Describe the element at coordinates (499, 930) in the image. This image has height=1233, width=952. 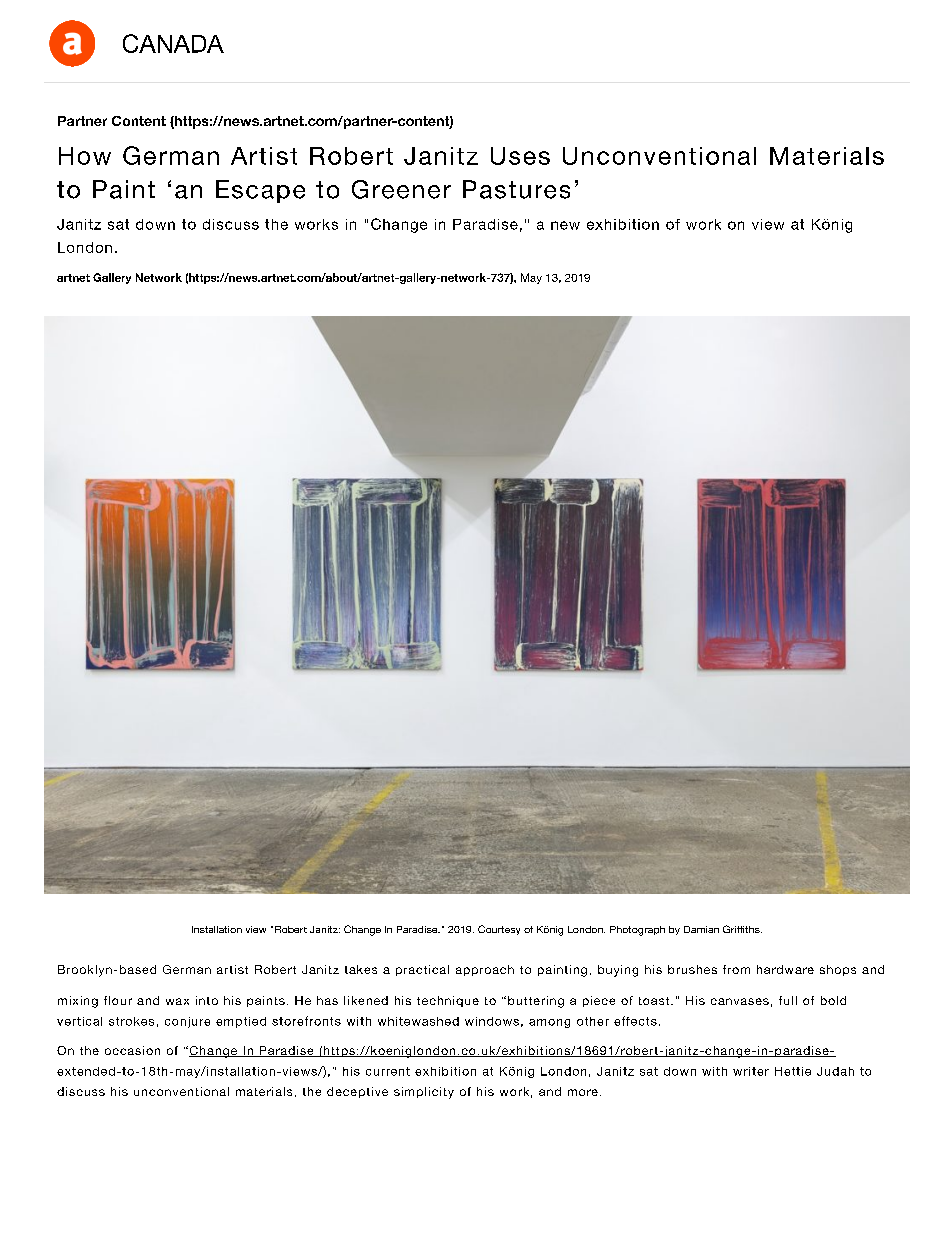
I see `Courtesy` at that location.
